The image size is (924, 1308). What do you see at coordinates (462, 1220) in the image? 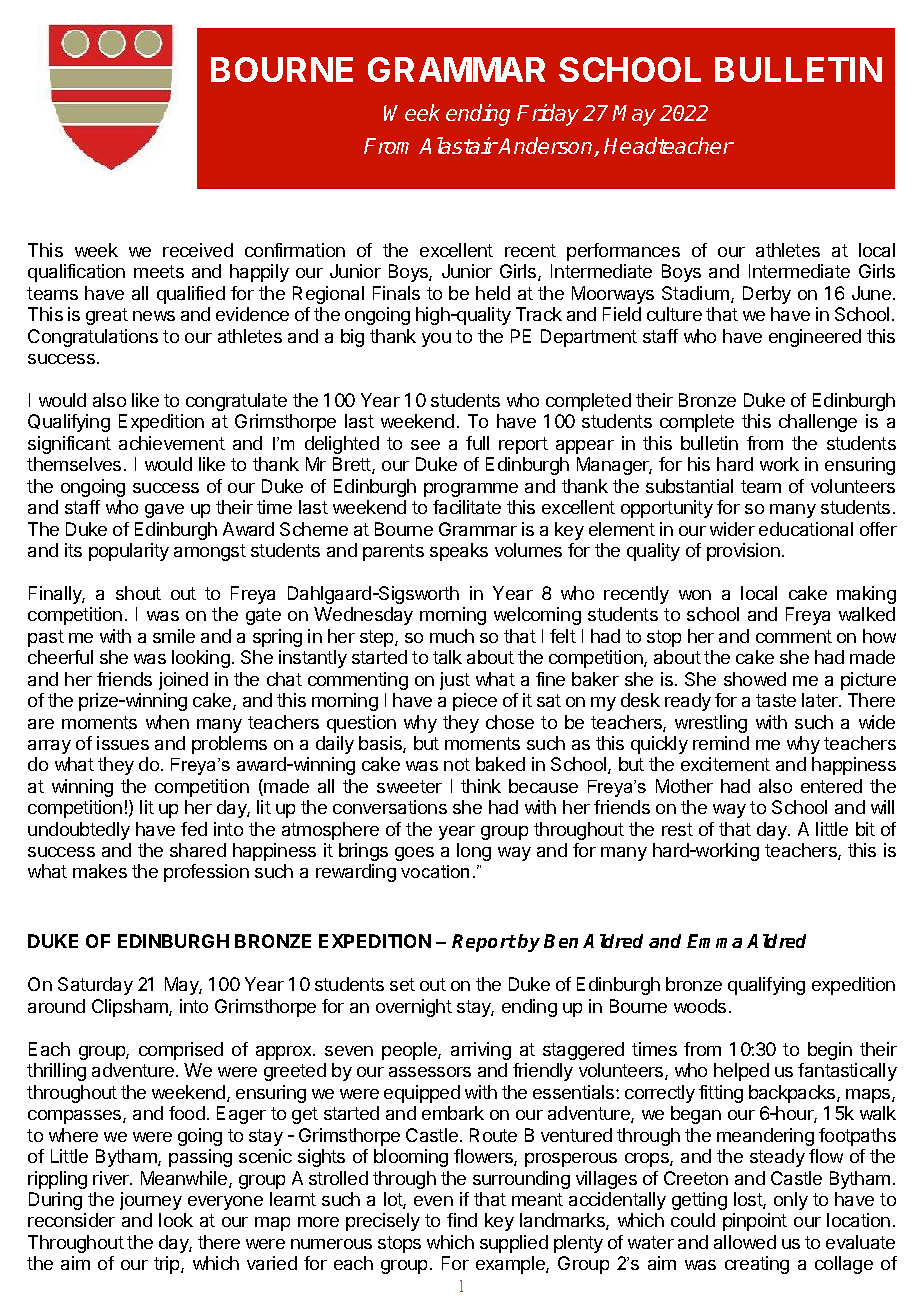
I see `find` at bounding box center [462, 1220].
